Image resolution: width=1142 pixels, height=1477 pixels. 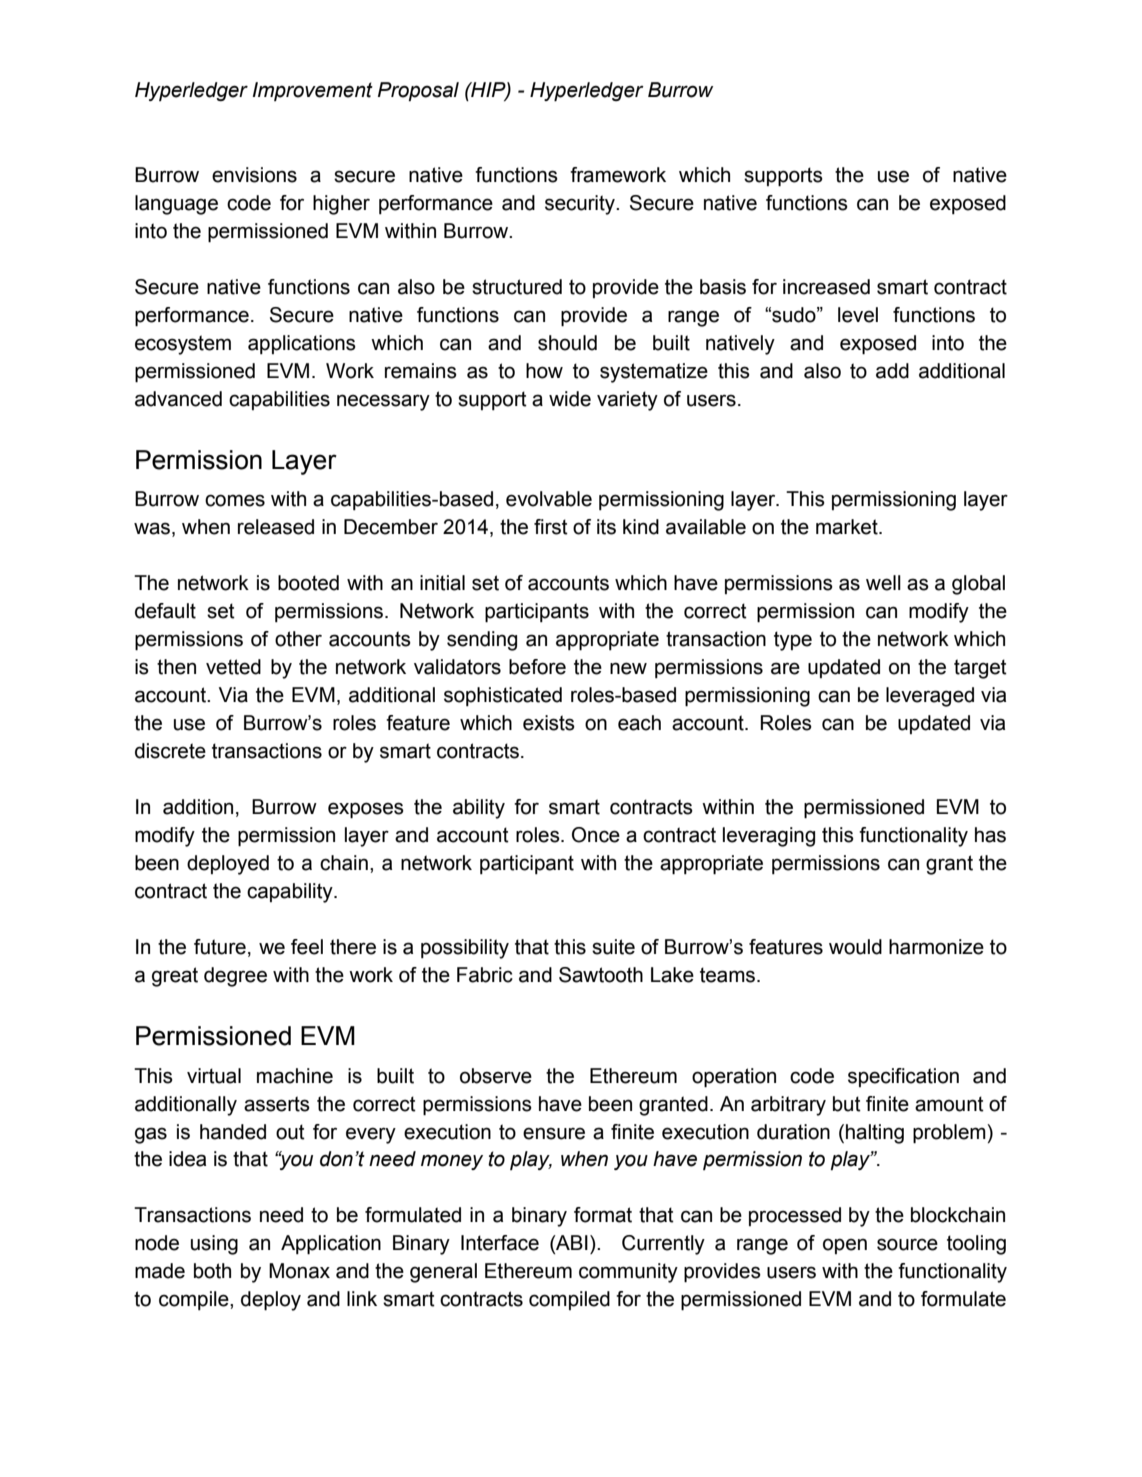 I want to click on level, so click(x=858, y=315).
